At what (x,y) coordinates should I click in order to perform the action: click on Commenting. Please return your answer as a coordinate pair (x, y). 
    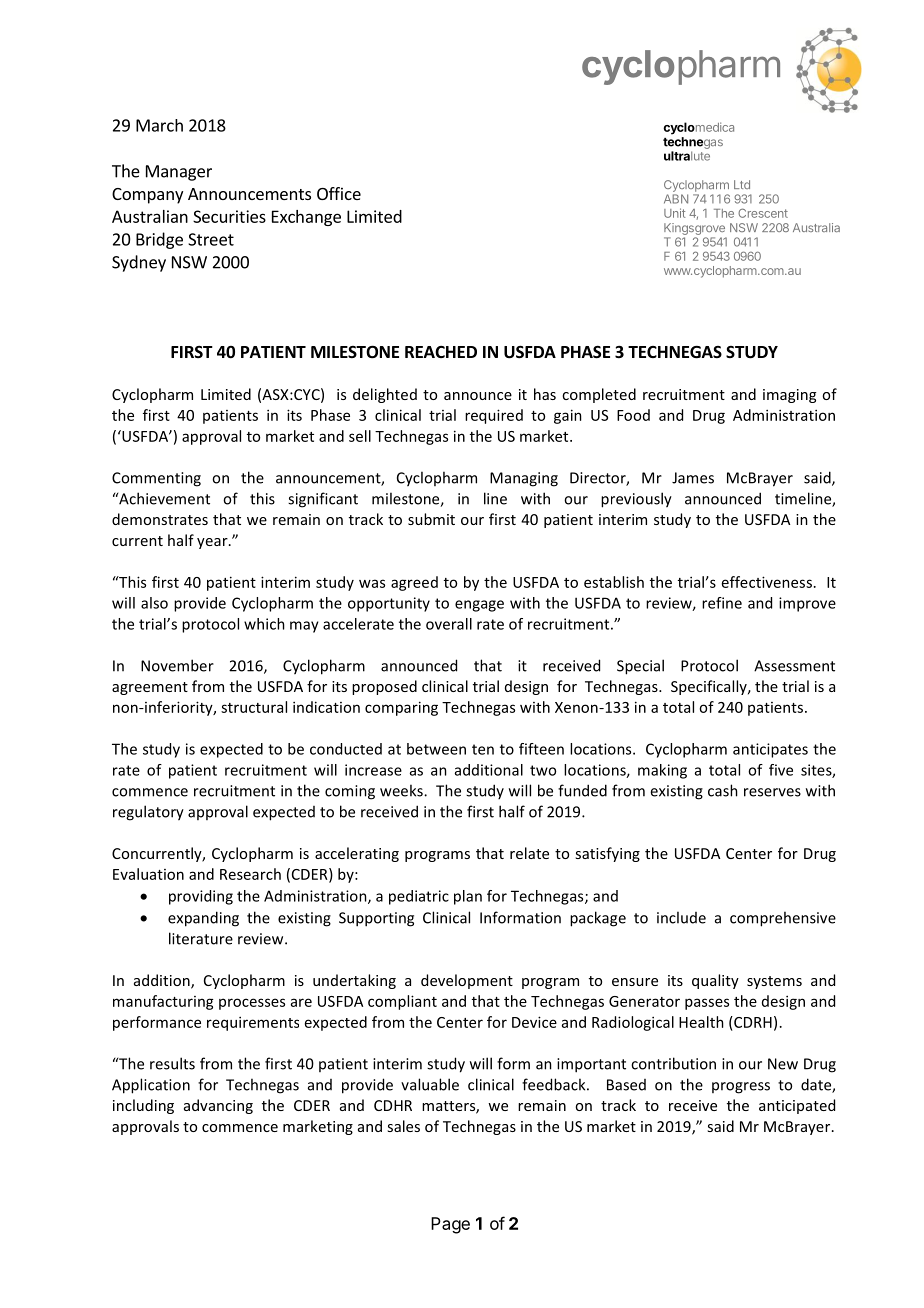
    Looking at the image, I should click on (156, 479).
